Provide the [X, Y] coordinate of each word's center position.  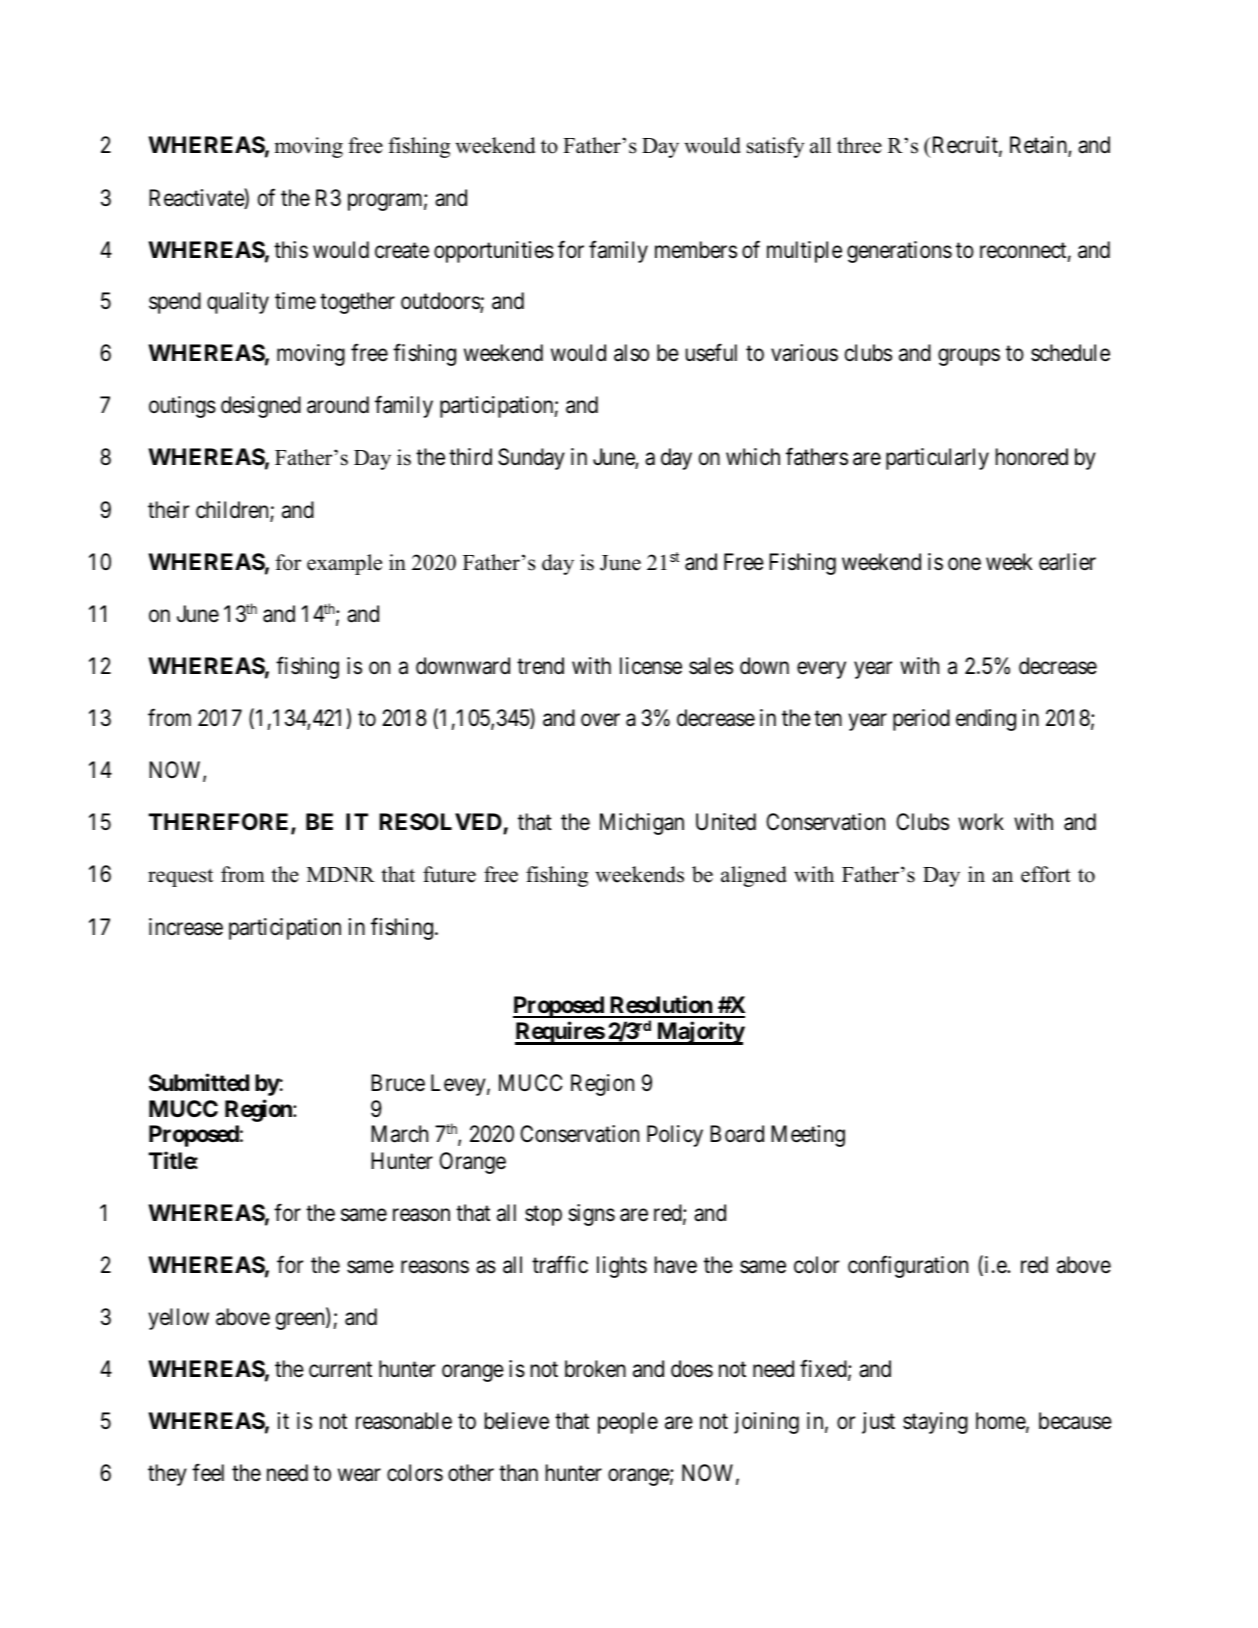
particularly [937, 459]
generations [899, 252]
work [981, 821]
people [628, 1423]
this [291, 250]
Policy [675, 1136]
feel [208, 1472]
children [233, 511]
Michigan [642, 824]
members [696, 250]
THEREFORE [220, 823]
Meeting [808, 1136]
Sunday [531, 459]
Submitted [199, 1082]
